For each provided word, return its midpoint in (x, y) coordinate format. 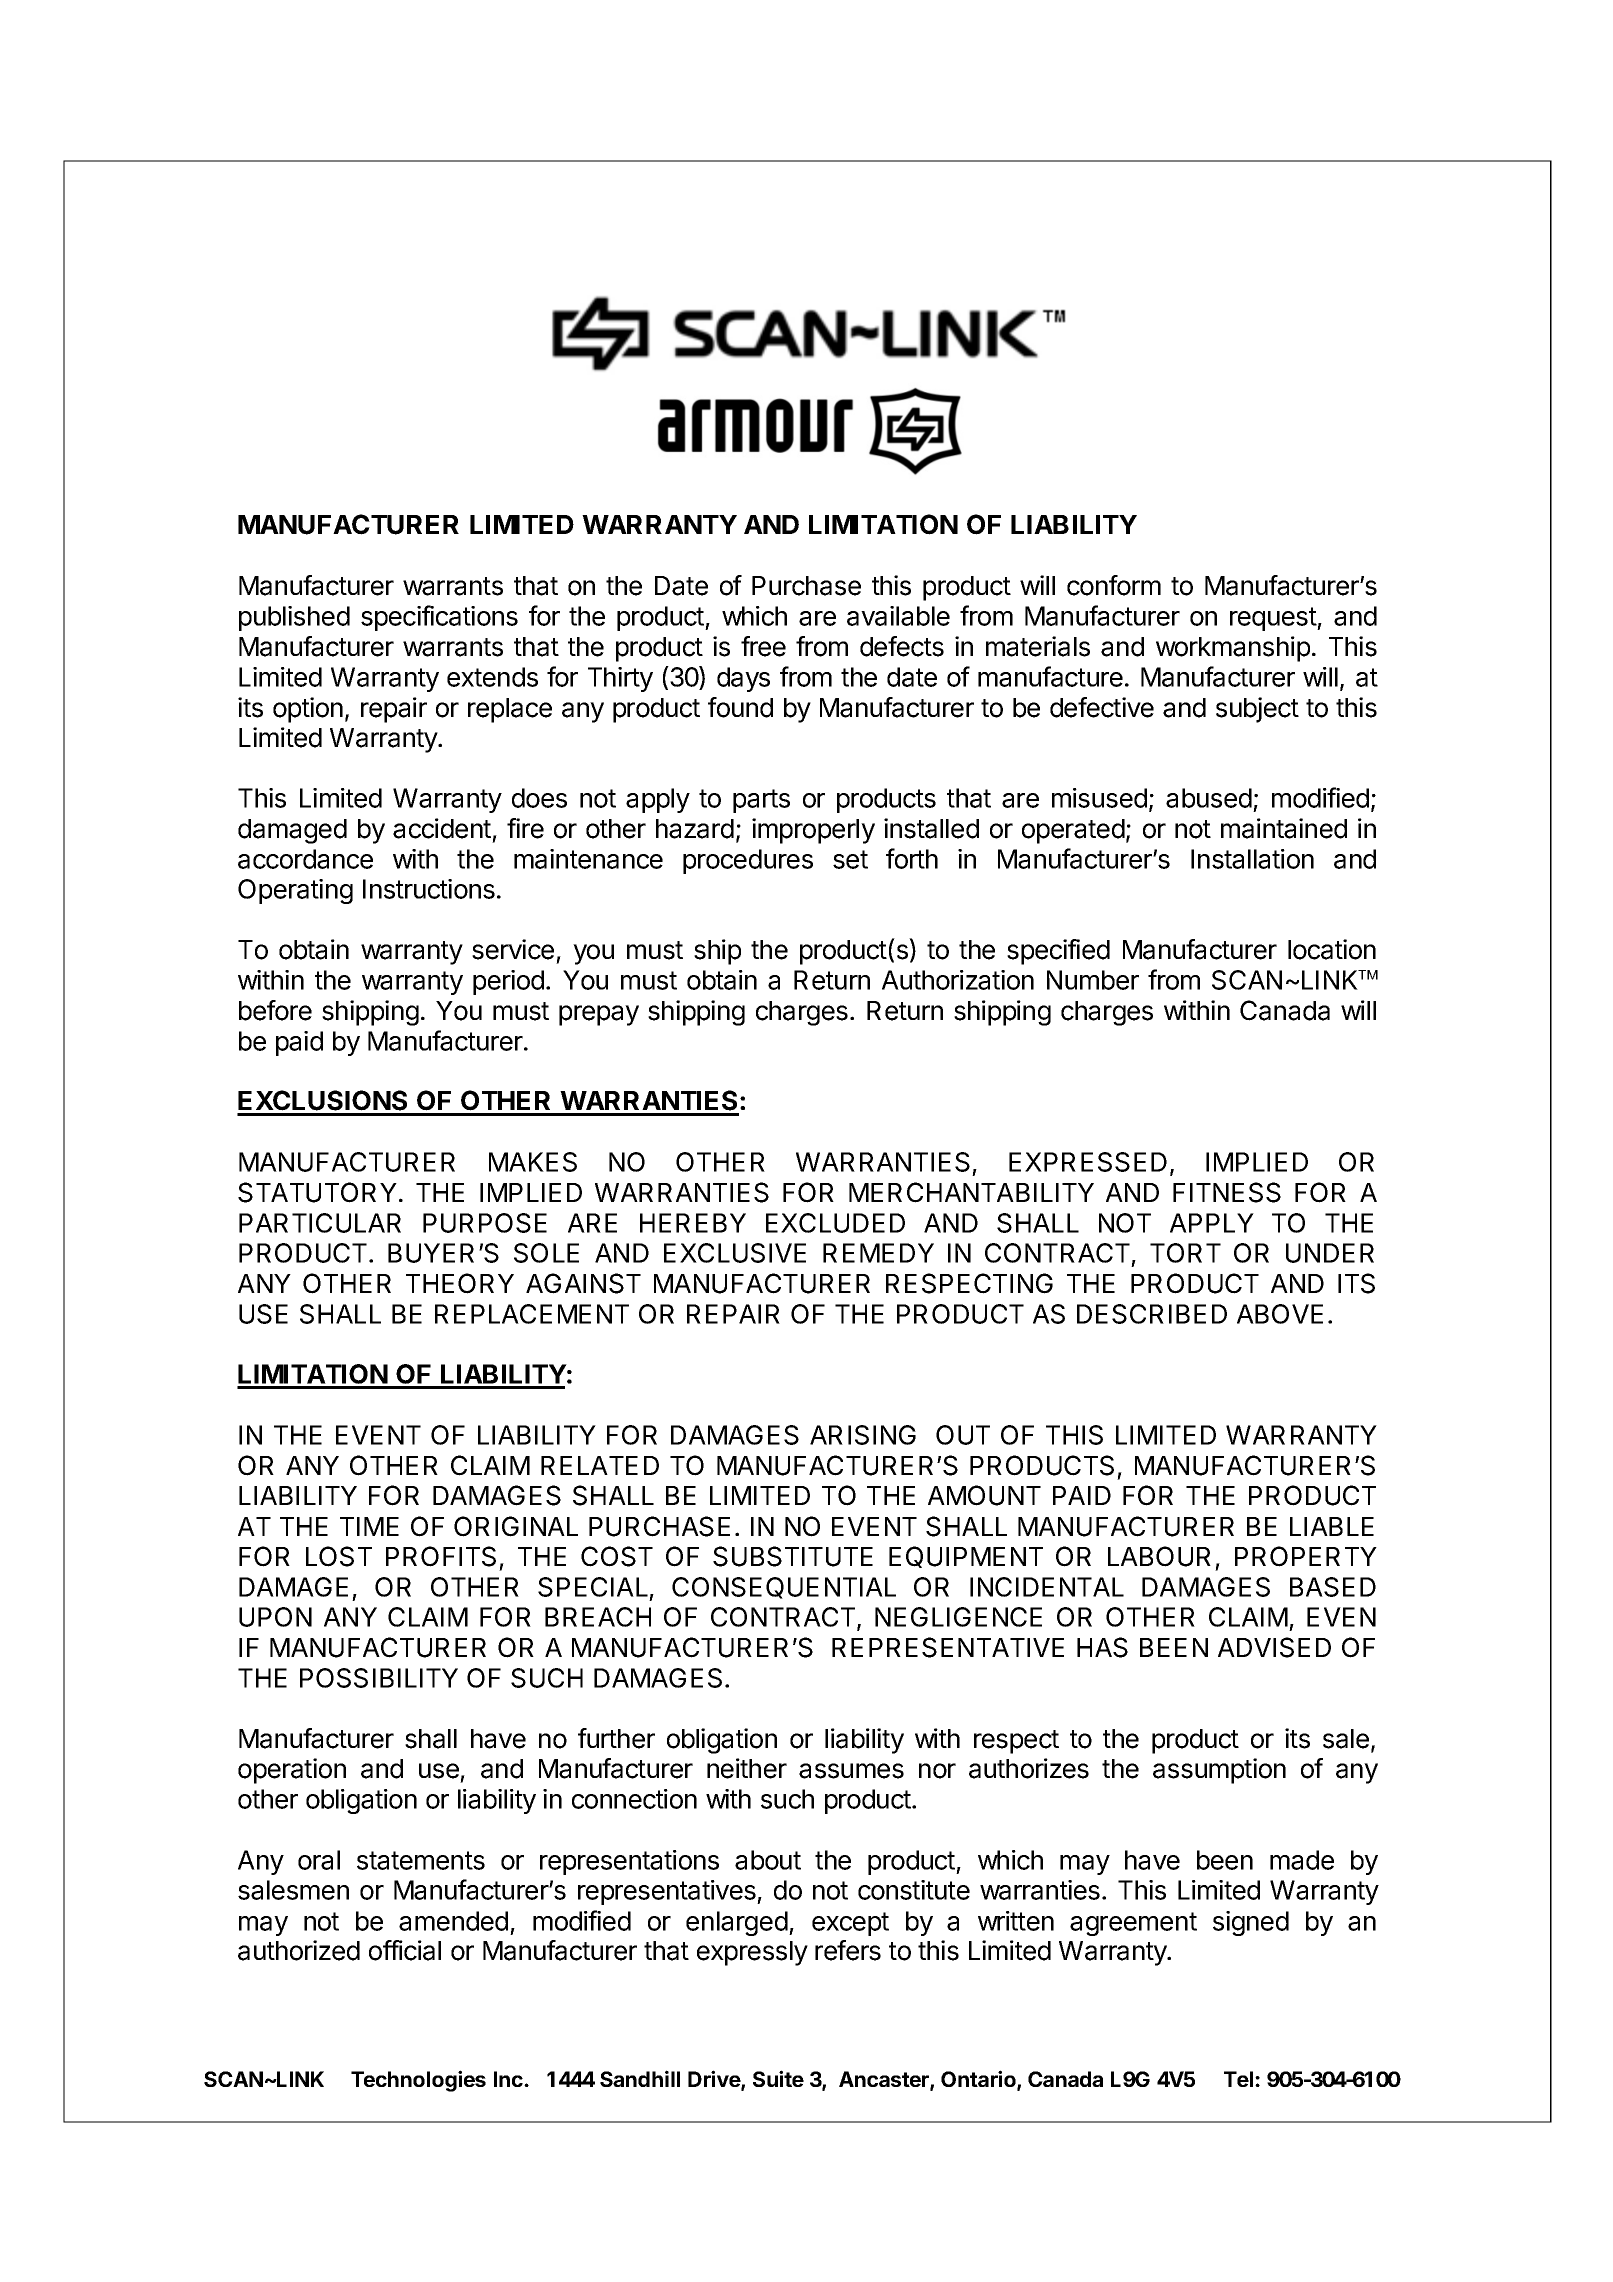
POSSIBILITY (379, 1678)
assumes (851, 1771)
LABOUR (1159, 1556)
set (850, 859)
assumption (1219, 1771)
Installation (1252, 859)
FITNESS (1227, 1192)
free (763, 646)
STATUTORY (317, 1192)
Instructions (429, 889)
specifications (439, 618)
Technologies (418, 2081)
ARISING (863, 1435)
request (1274, 619)
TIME (369, 1526)
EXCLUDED (835, 1223)
